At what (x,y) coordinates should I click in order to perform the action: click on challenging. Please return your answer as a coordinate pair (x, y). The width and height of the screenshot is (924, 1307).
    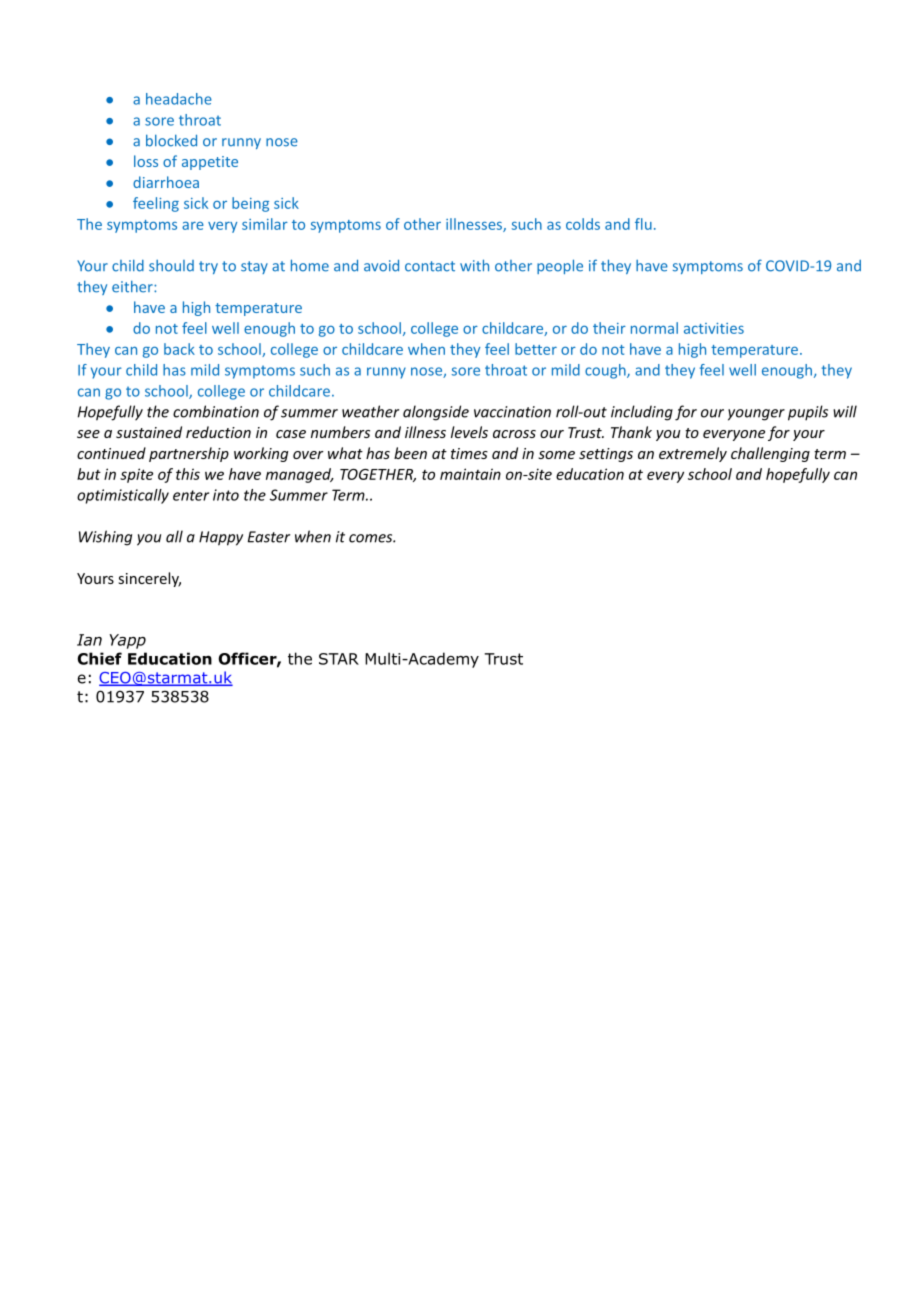
    Looking at the image, I should click on (770, 454).
